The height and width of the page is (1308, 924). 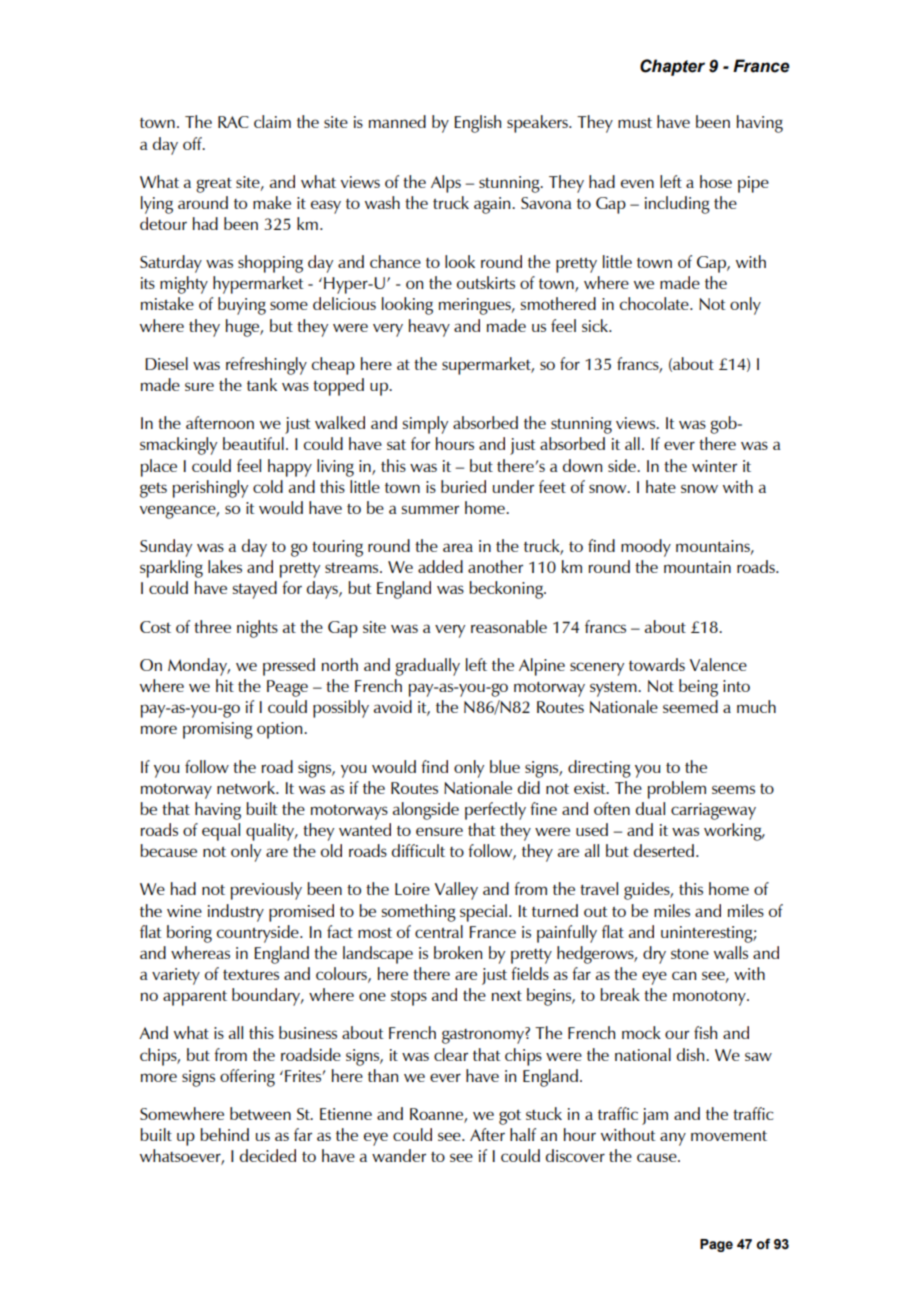 What do you see at coordinates (664, 850) in the page?
I see `deserted` at bounding box center [664, 850].
